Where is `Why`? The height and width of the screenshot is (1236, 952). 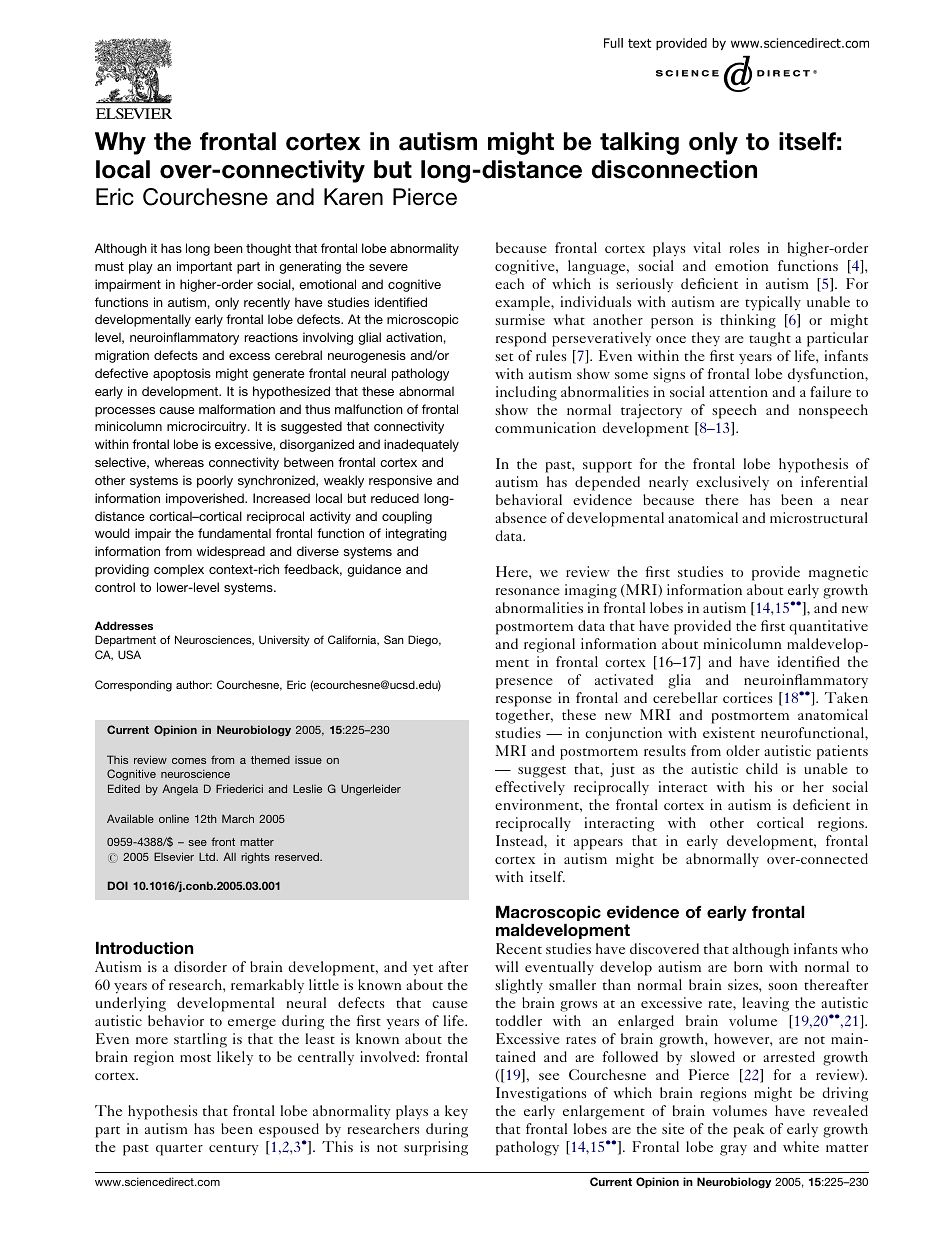
Why is located at coordinates (120, 143).
